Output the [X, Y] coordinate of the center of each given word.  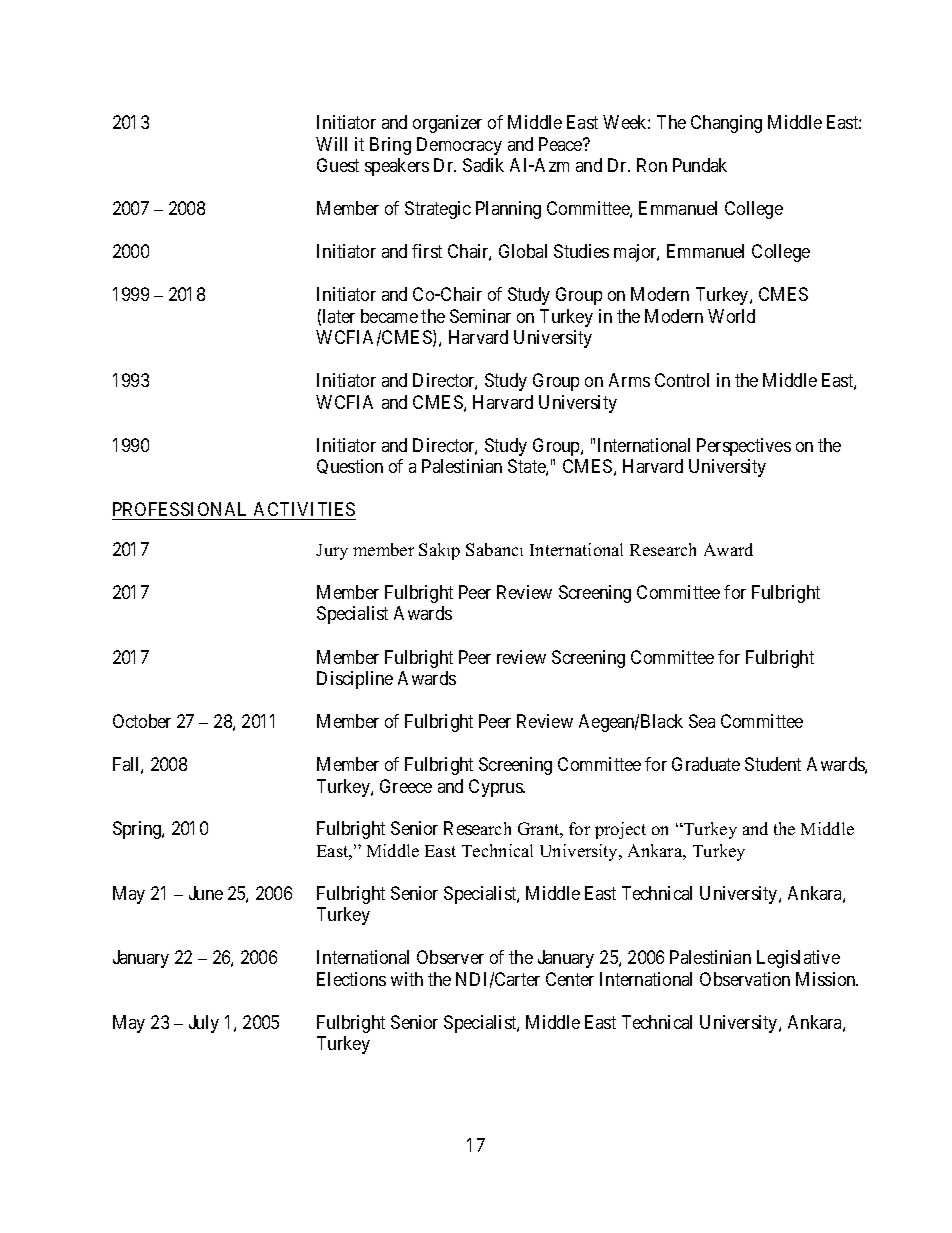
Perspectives [744, 447]
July [204, 1024]
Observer [450, 957]
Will [331, 144]
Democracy [459, 146]
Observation [745, 979]
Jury [332, 552]
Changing [726, 124]
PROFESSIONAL [179, 509]
